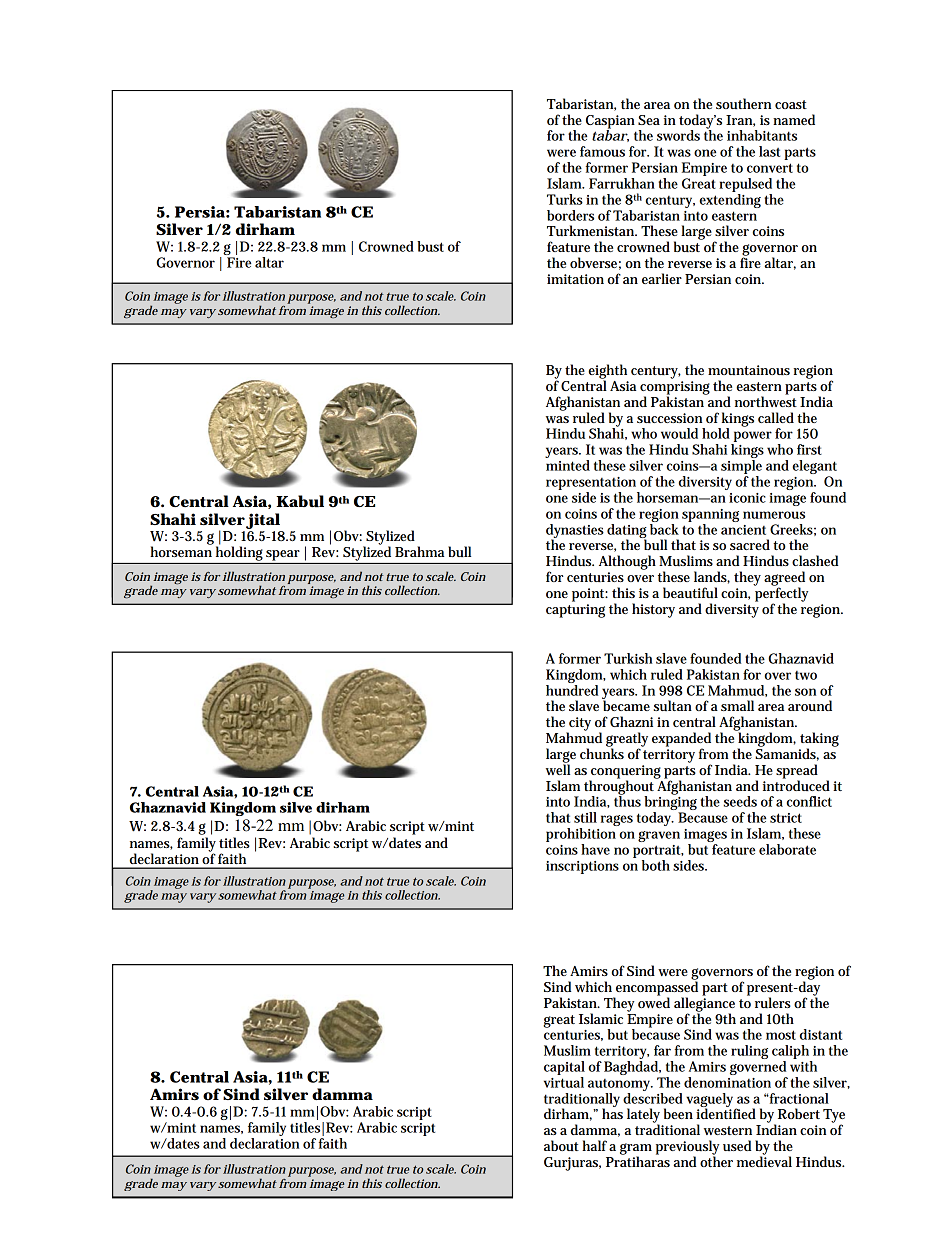 The image size is (952, 1233). Describe the element at coordinates (741, 467) in the screenshot. I see `simple` at that location.
